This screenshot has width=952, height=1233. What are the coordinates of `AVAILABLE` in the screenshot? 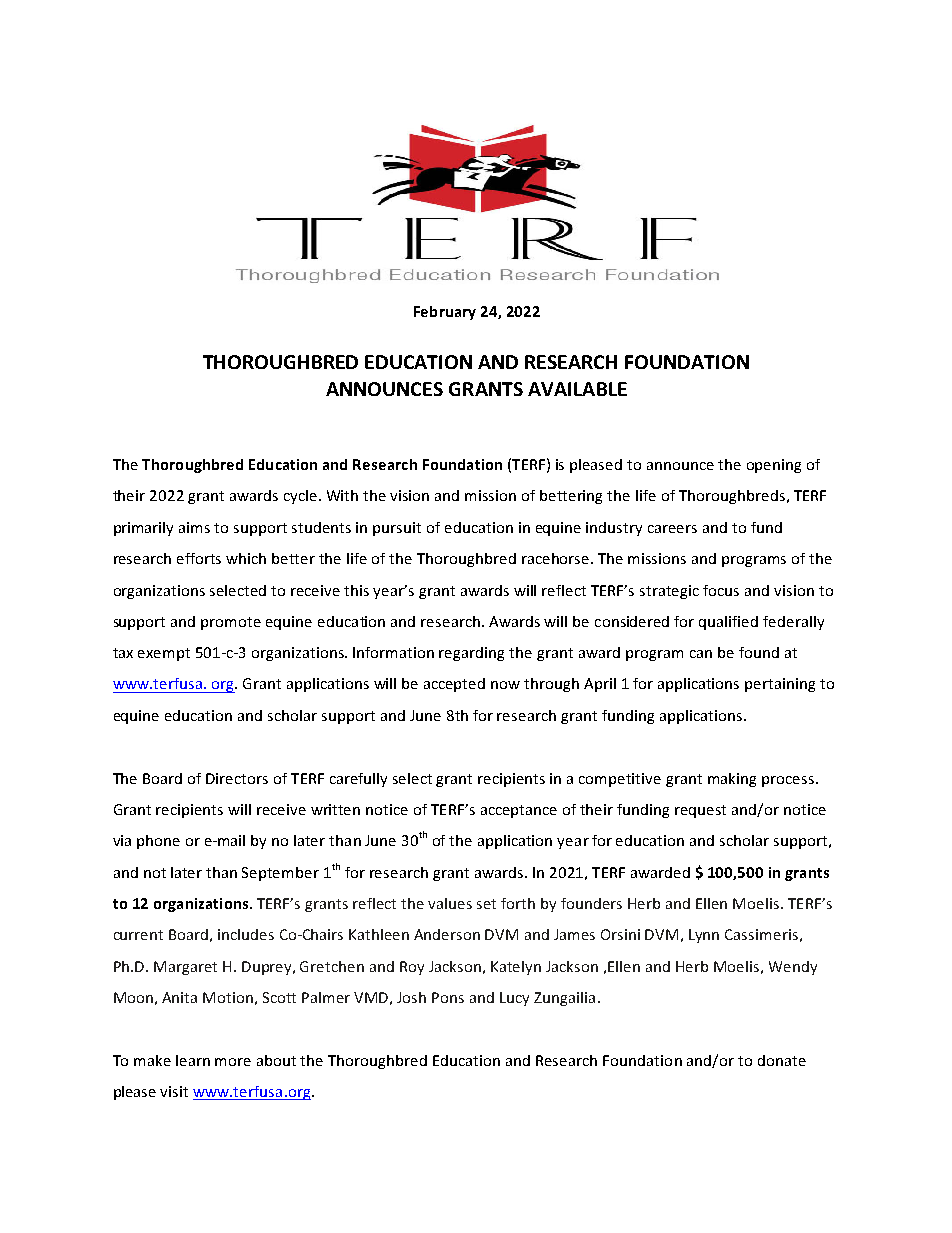 It's located at (577, 389).
